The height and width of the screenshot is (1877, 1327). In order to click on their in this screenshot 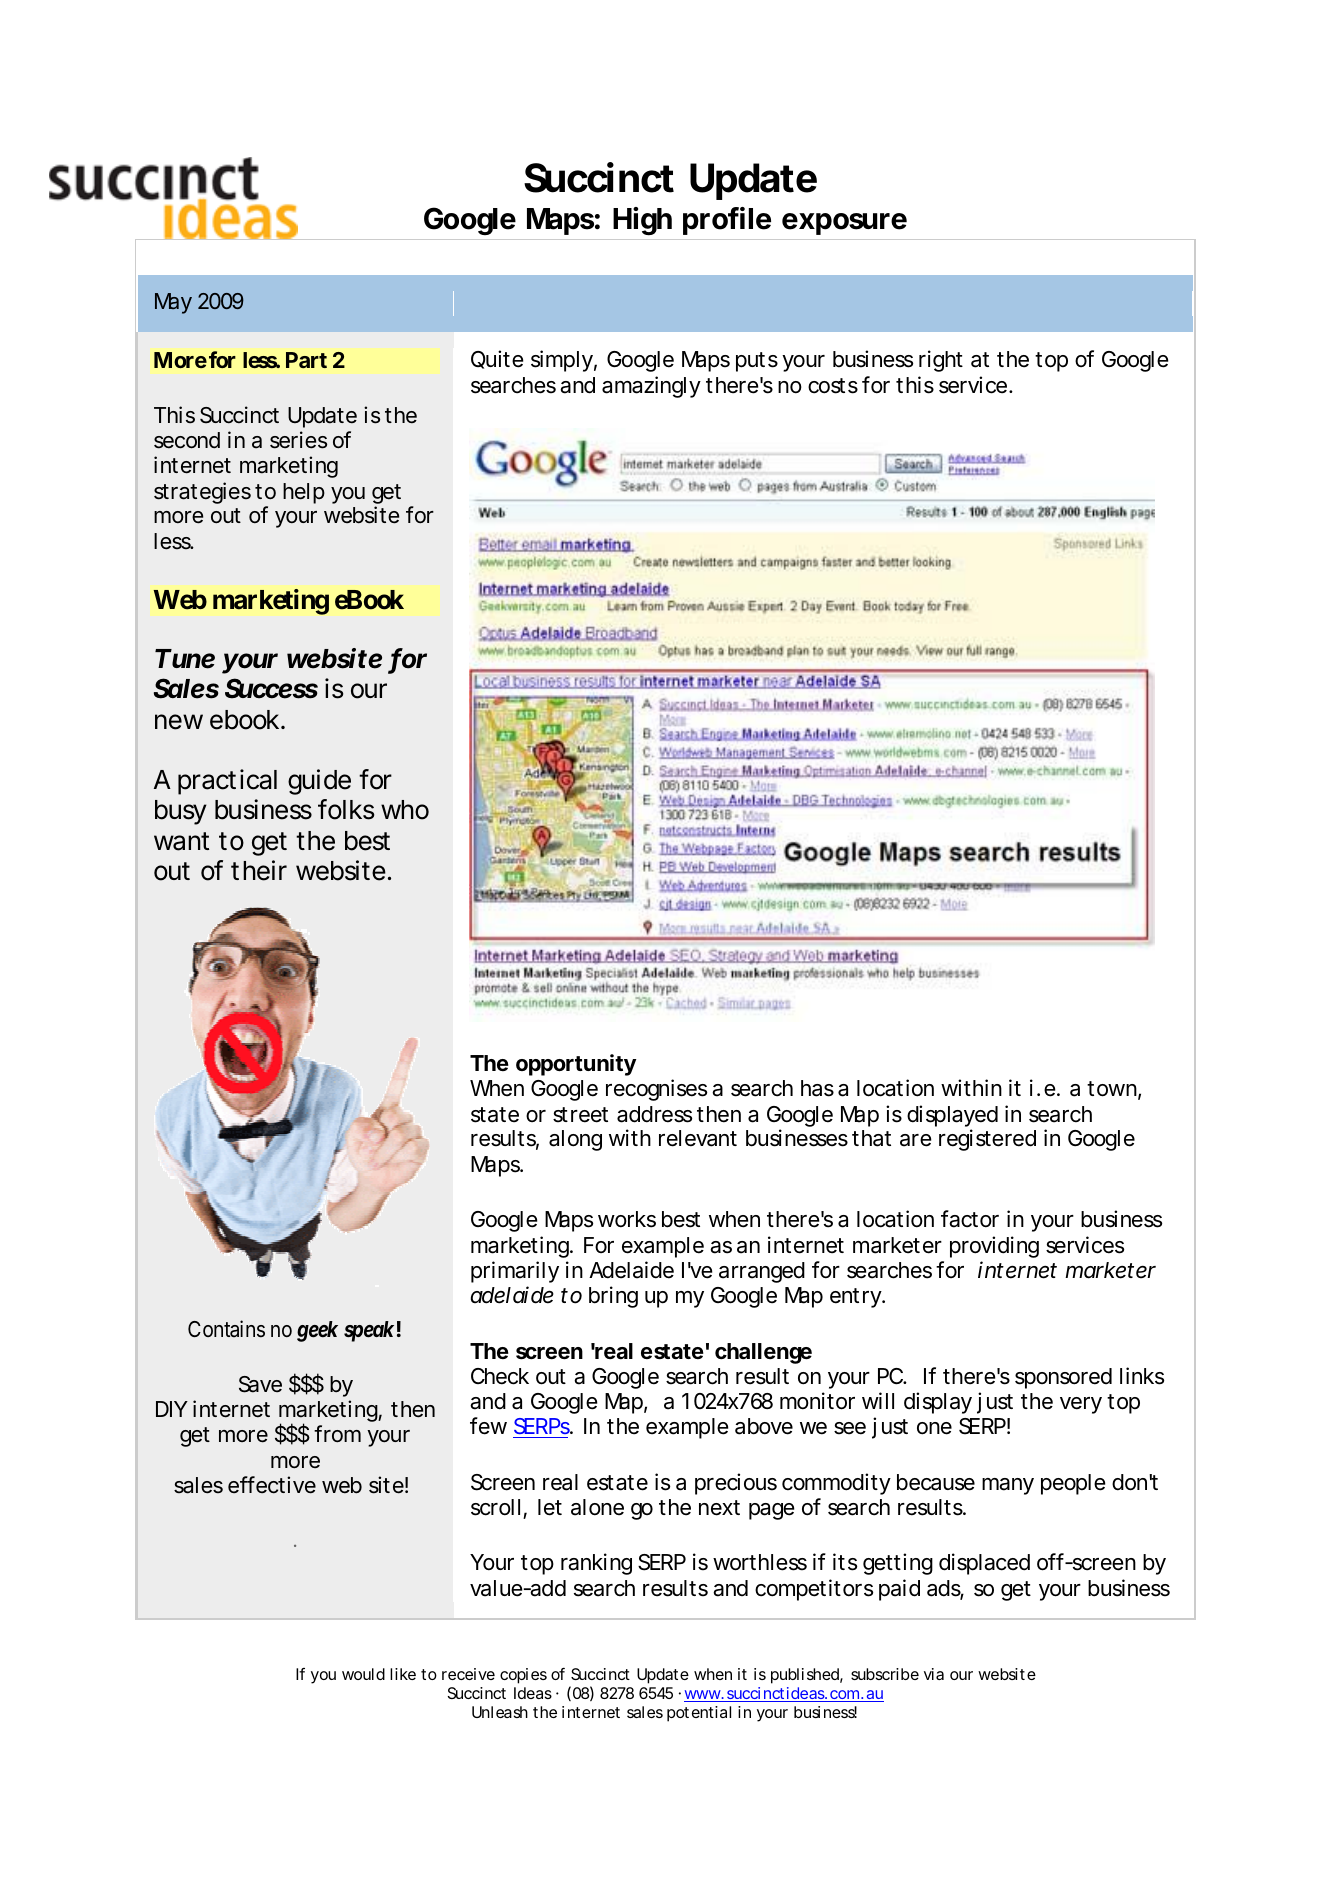, I will do `click(259, 870)`.
